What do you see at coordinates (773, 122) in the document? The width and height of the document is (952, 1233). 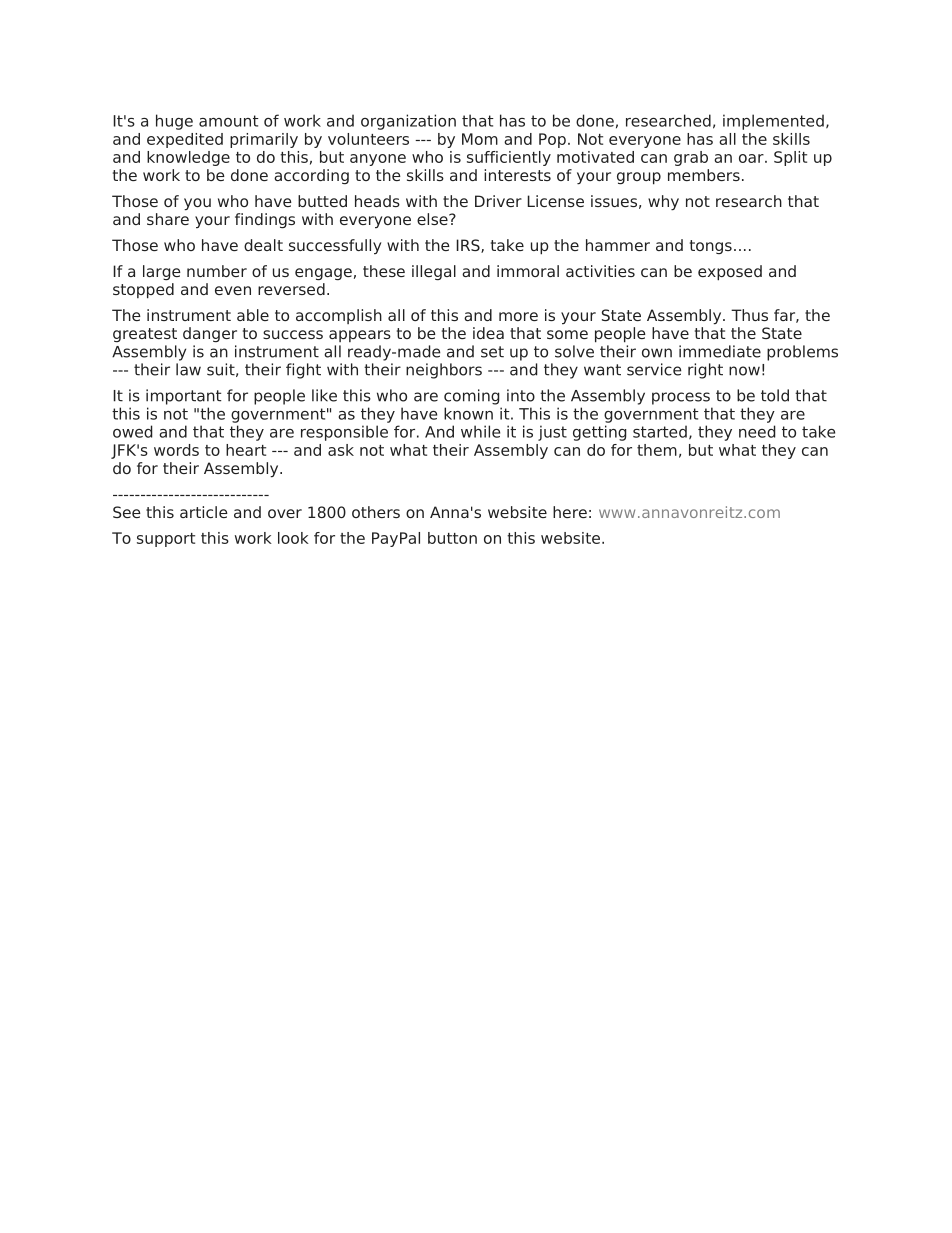 I see `implemented` at bounding box center [773, 122].
